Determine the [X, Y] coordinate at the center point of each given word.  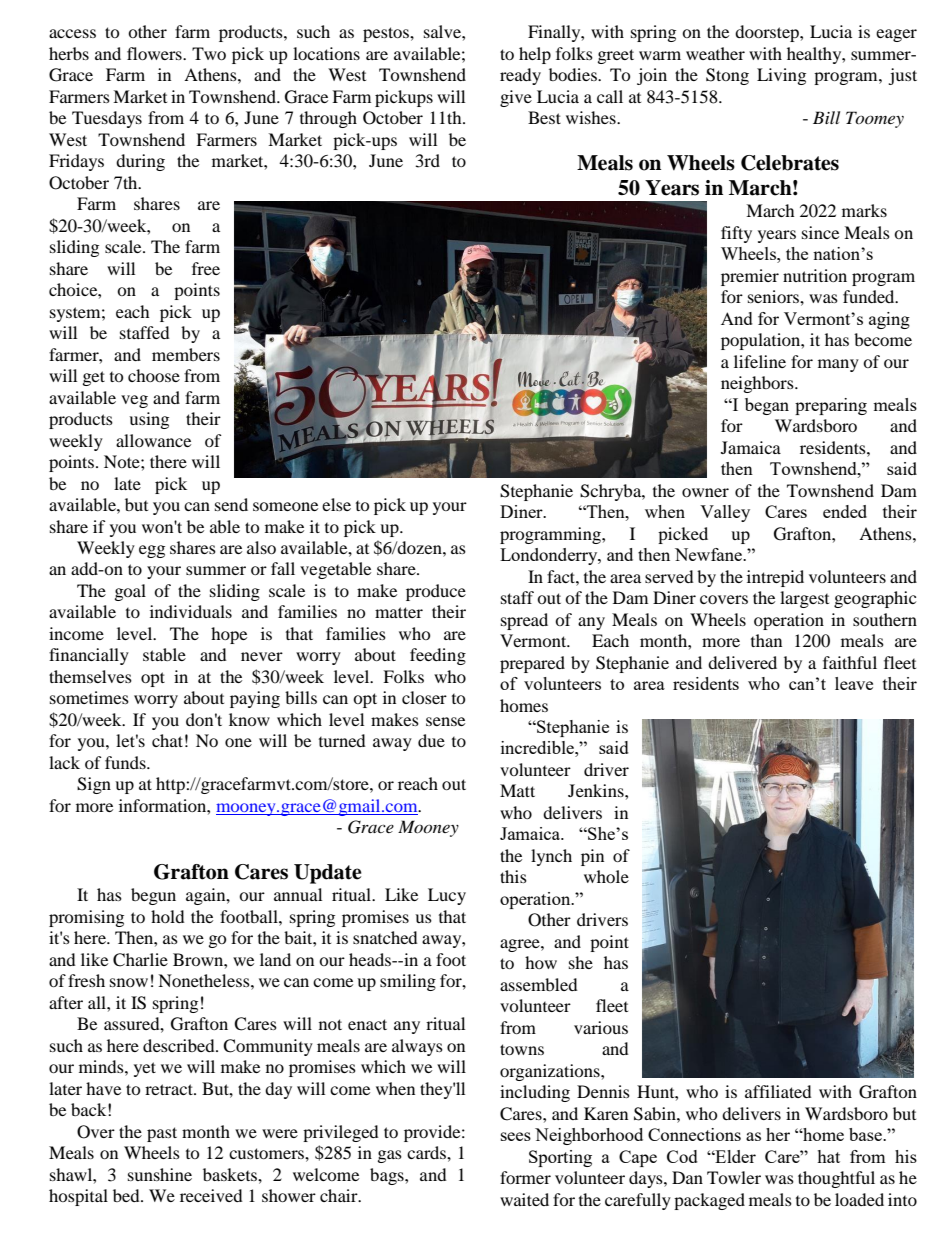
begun [153, 896]
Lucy [447, 896]
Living [781, 76]
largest [804, 599]
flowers [155, 53]
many [838, 365]
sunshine [160, 1174]
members [186, 354]
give [516, 98]
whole [606, 876]
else [336, 504]
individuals [191, 611]
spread [524, 621]
